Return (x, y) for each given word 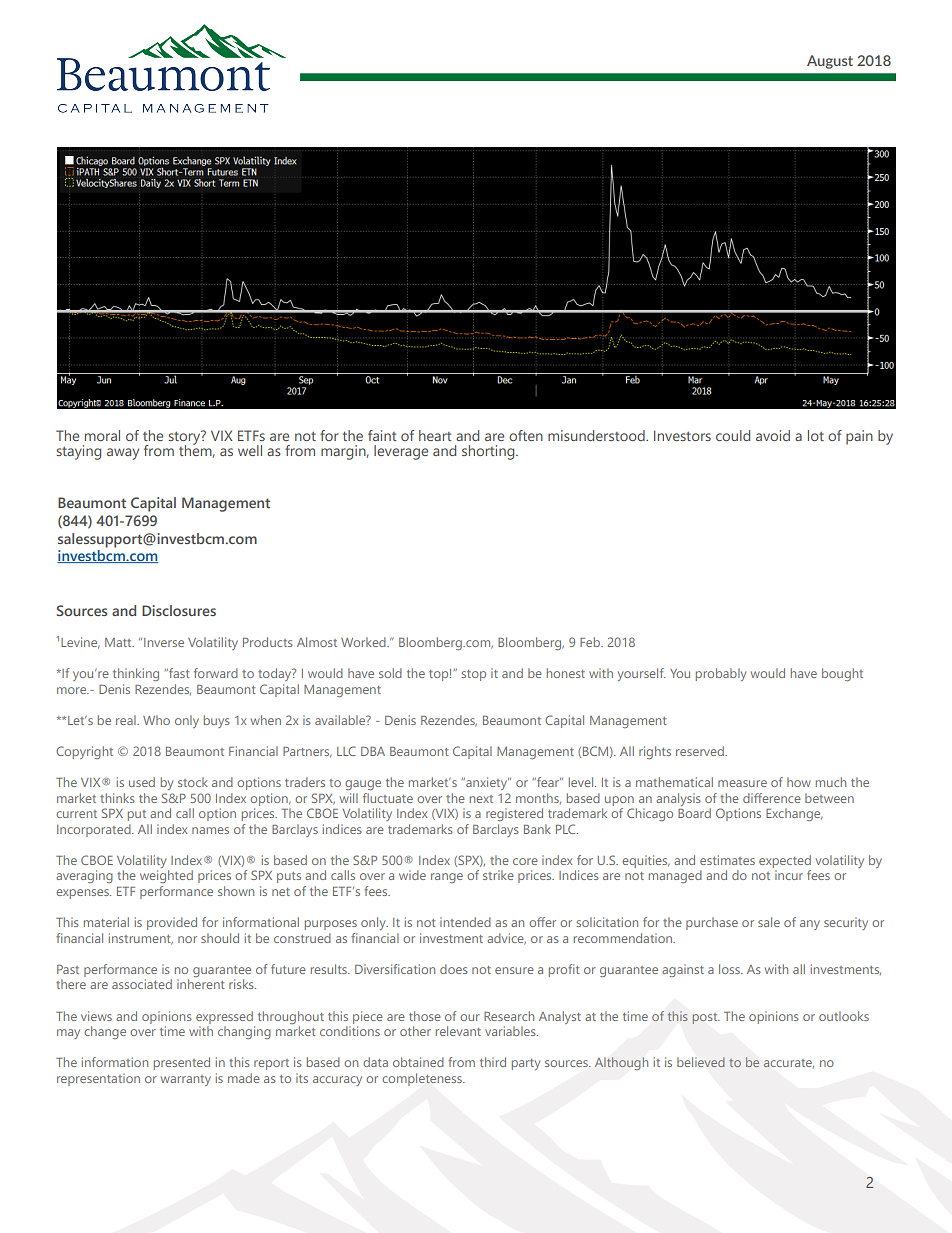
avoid (773, 435)
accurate (789, 1063)
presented (182, 1063)
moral (102, 435)
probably (721, 674)
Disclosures (179, 610)
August (830, 62)
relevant (458, 1031)
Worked (364, 642)
